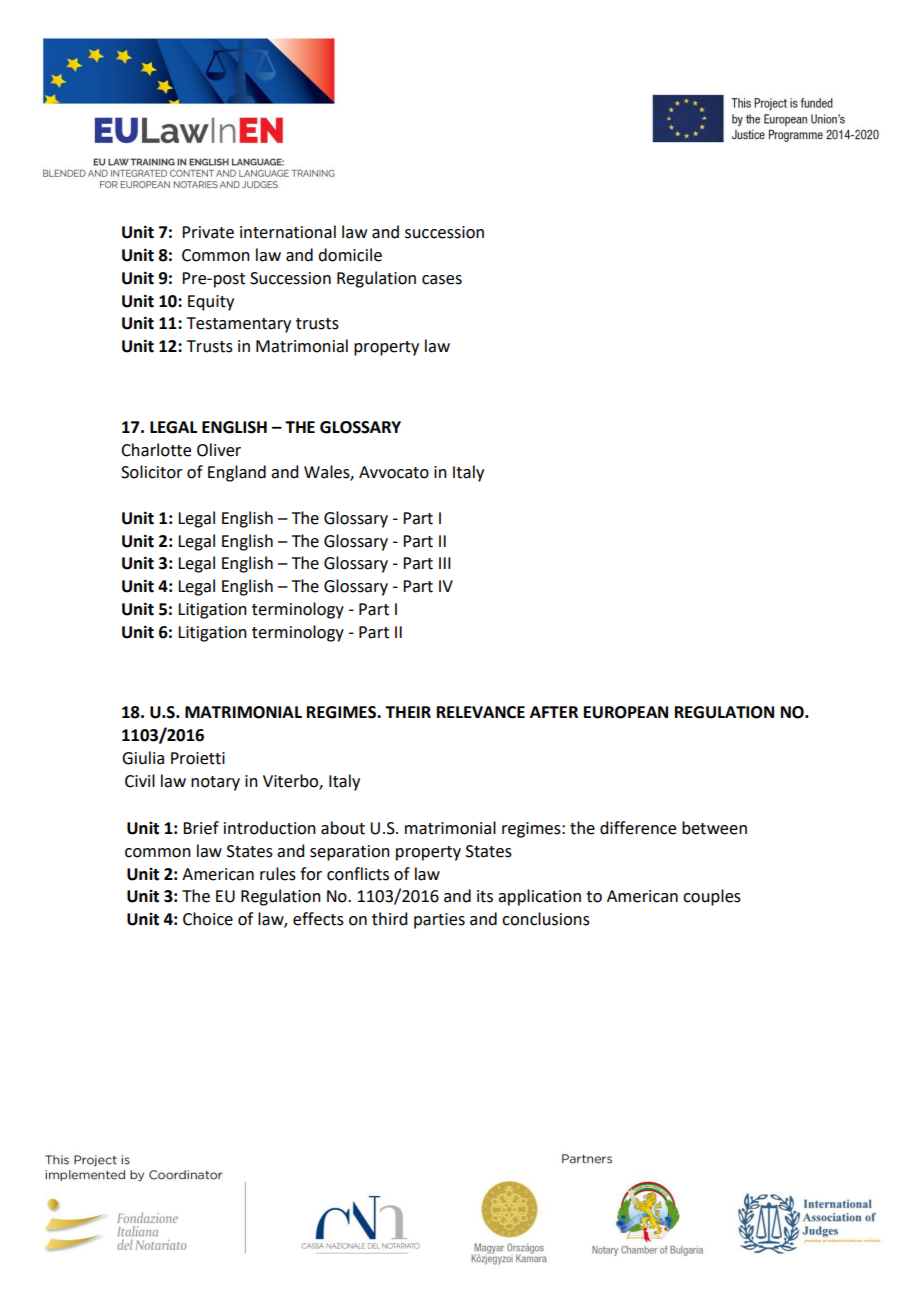  I want to click on Oliver, so click(219, 450).
